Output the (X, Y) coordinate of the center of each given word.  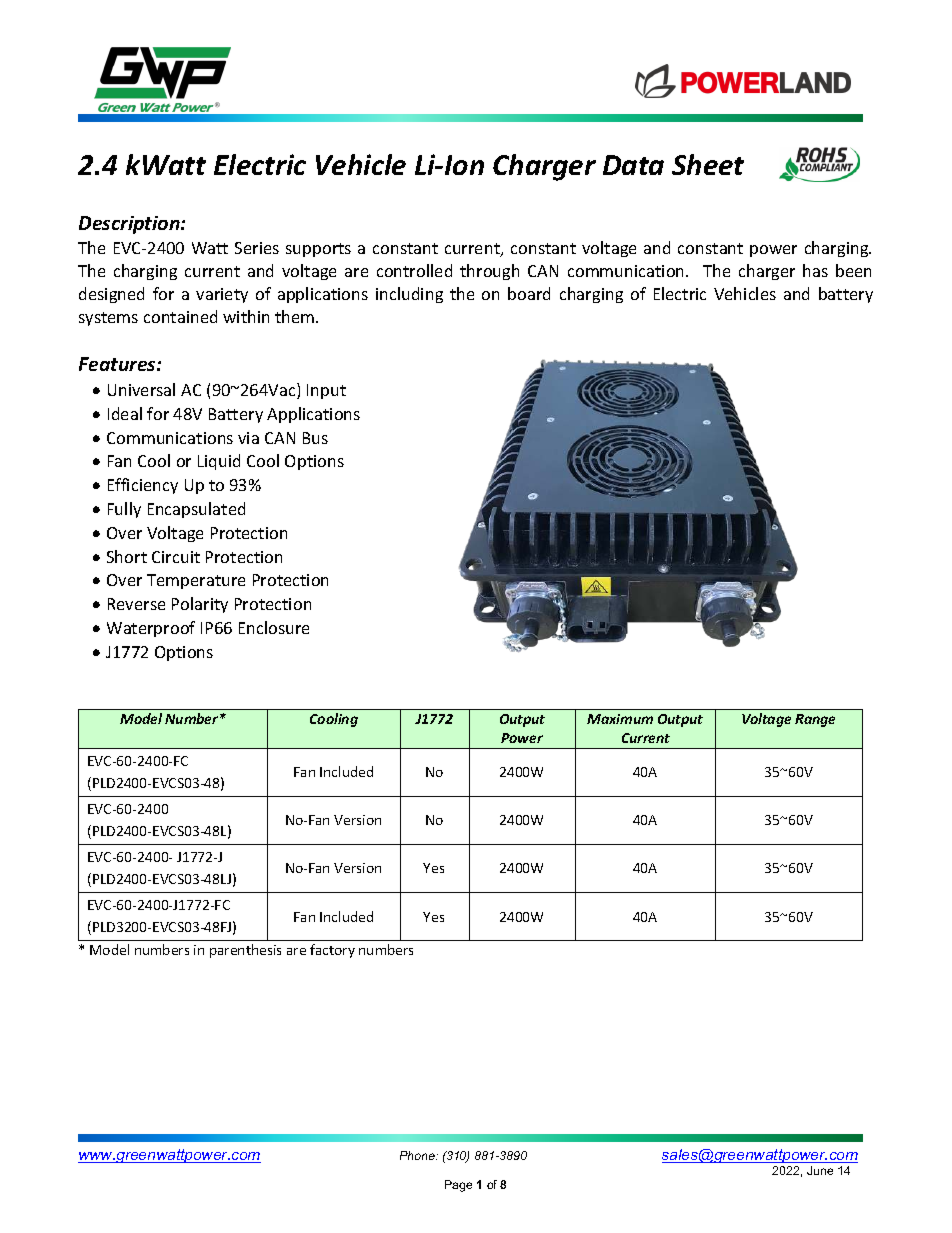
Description (130, 225)
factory (332, 951)
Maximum (620, 719)
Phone (418, 1155)
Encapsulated (196, 510)
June (820, 1170)
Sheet (708, 164)
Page (458, 1186)
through (489, 272)
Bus (315, 438)
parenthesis (245, 951)
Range (815, 720)
